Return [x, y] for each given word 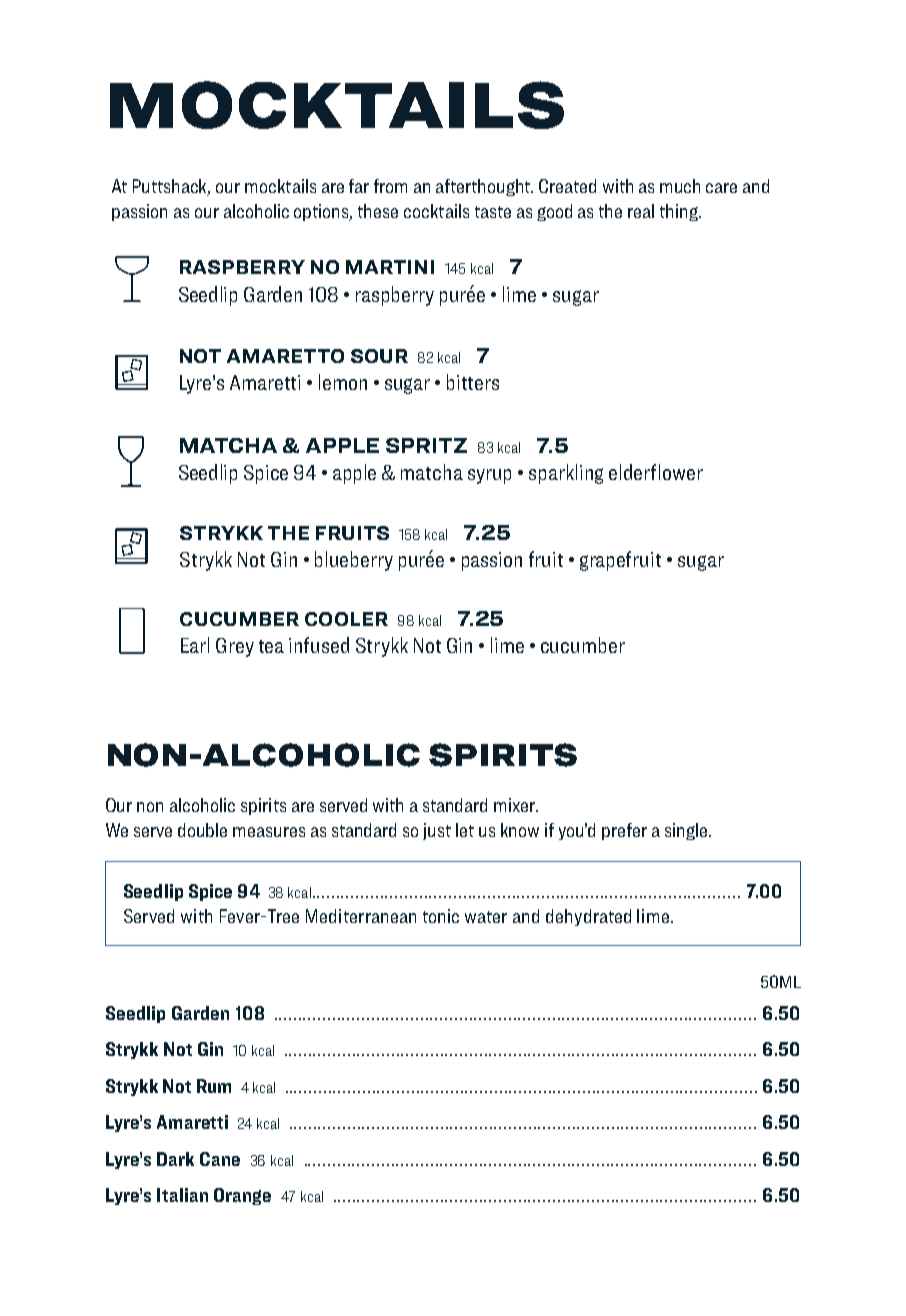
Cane [220, 1159]
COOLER [346, 619]
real [641, 211]
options [323, 212]
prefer [624, 831]
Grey [235, 647]
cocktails [436, 211]
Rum [214, 1086]
